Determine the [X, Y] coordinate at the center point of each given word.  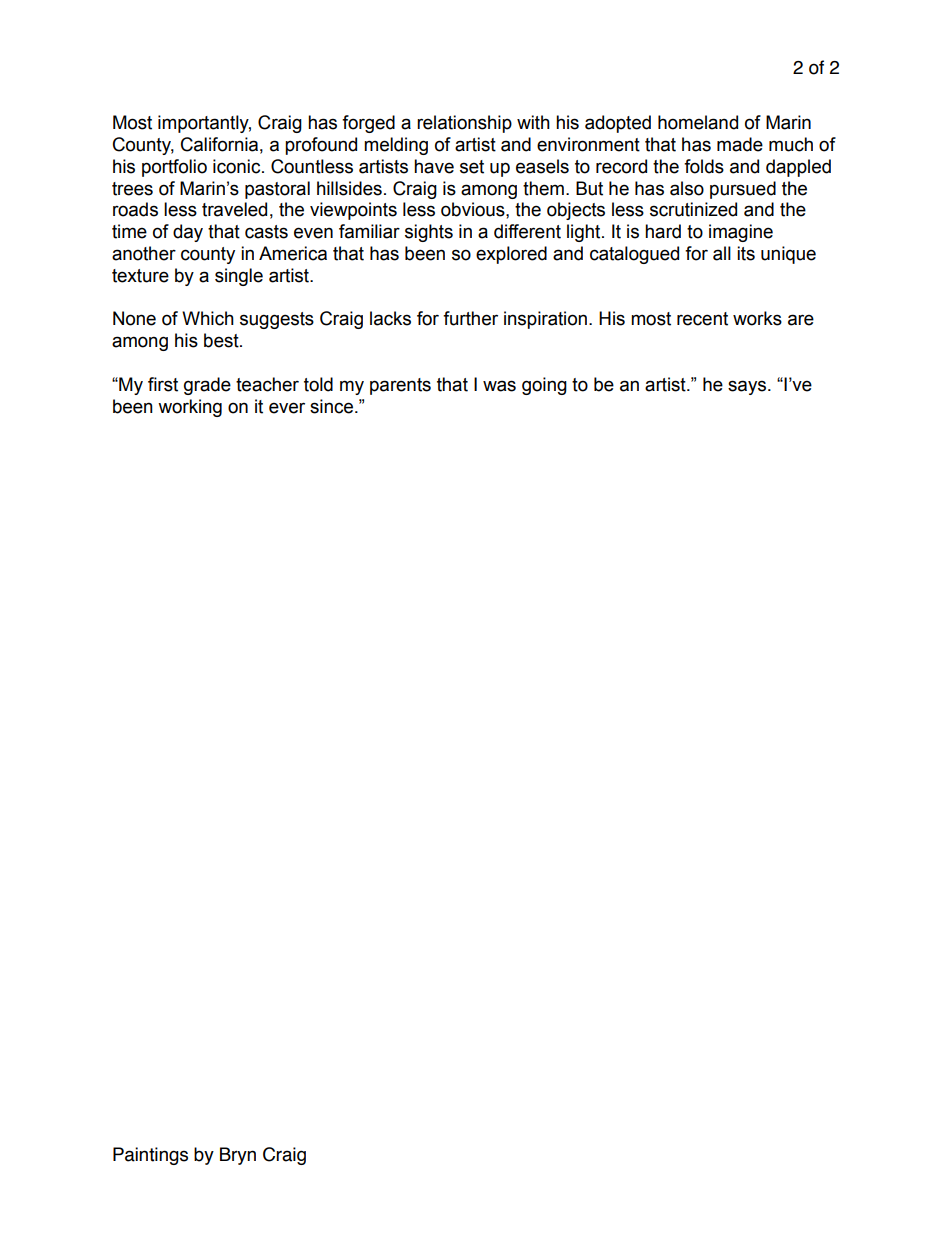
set [472, 167]
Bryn [238, 1156]
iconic [238, 166]
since [331, 406]
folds [704, 166]
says [747, 387]
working [190, 408]
